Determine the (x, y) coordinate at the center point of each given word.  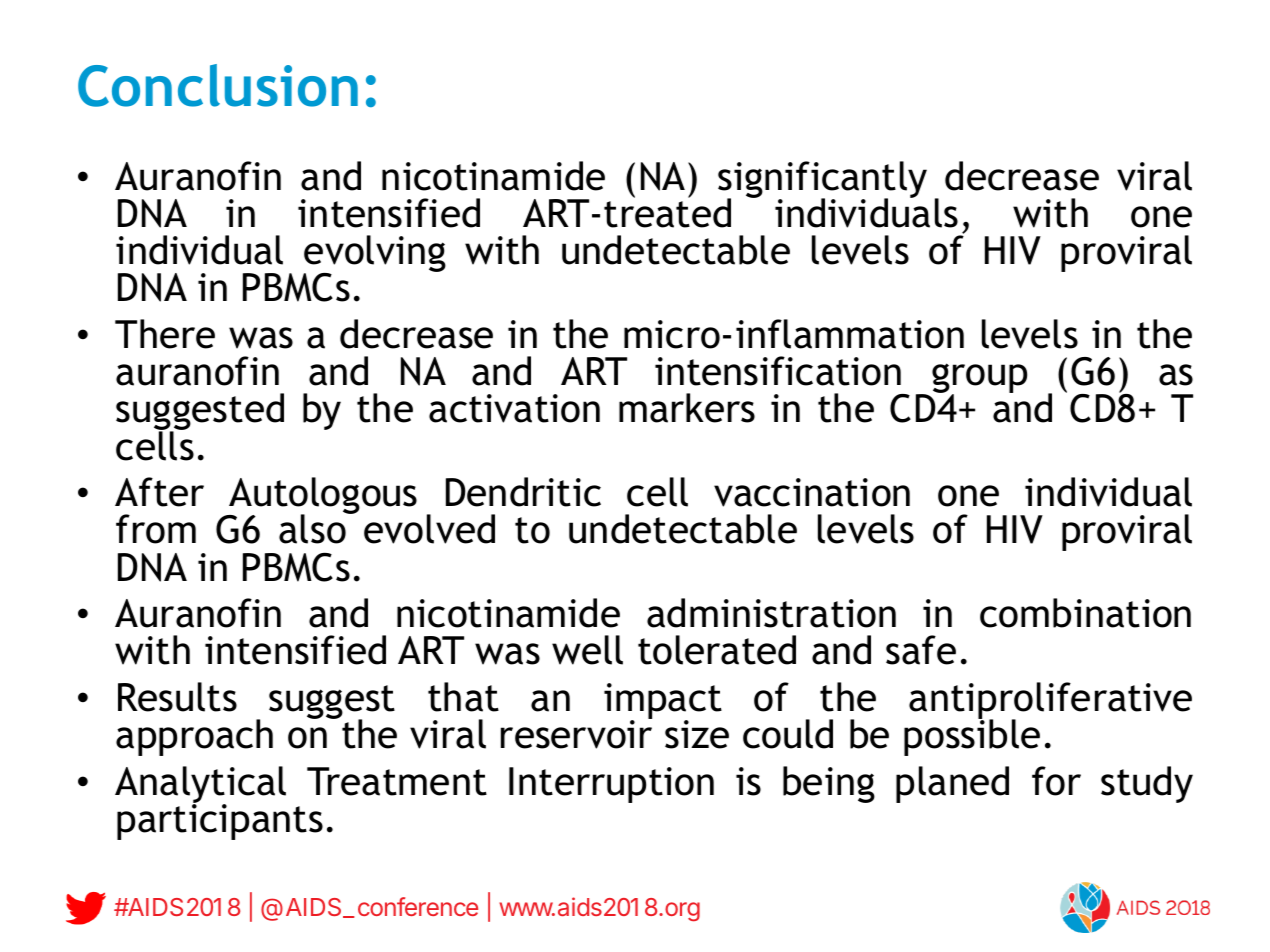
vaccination (812, 492)
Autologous (322, 497)
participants (220, 821)
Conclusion (218, 85)
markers (687, 408)
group (979, 379)
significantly (822, 180)
